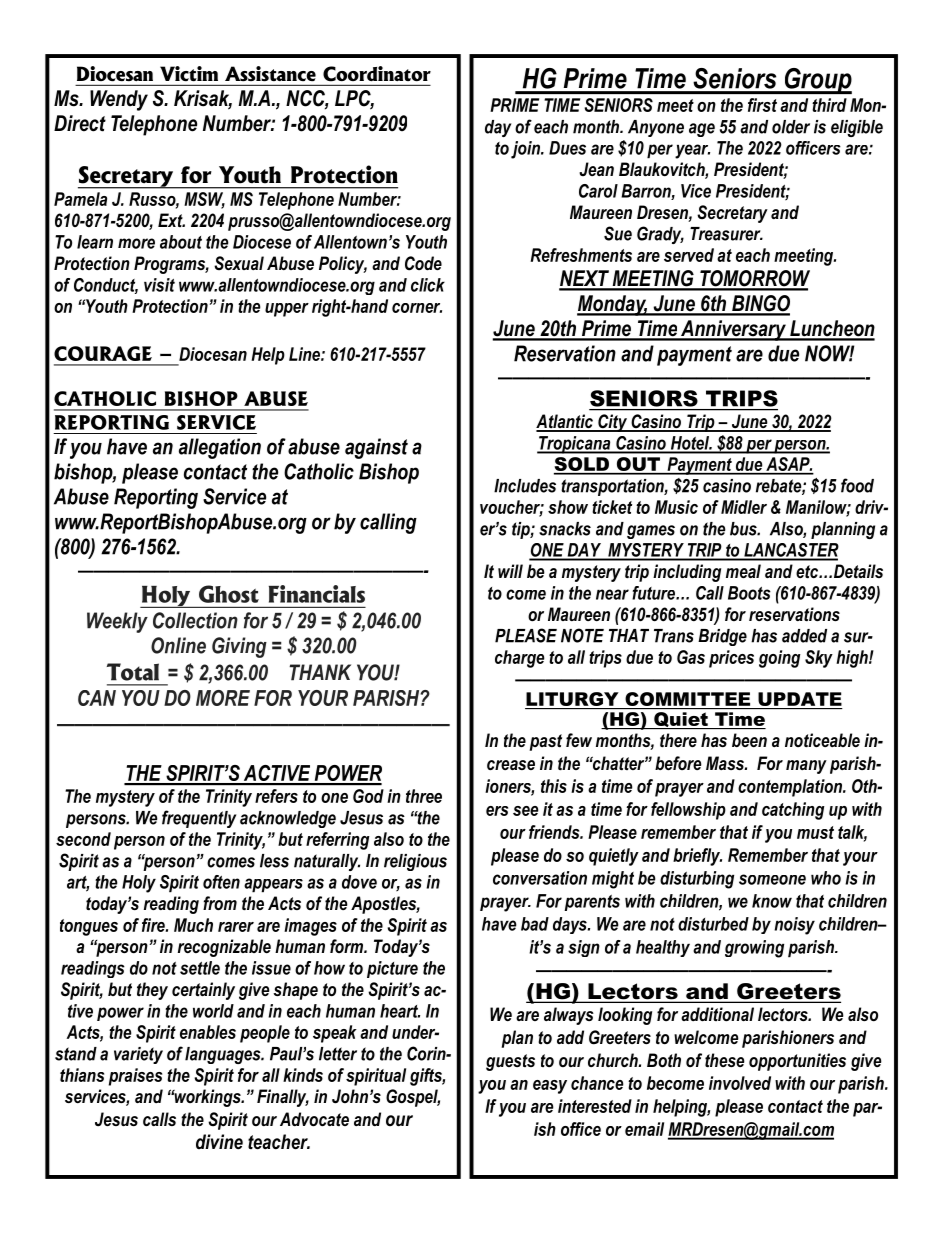 The image size is (952, 1233). What do you see at coordinates (791, 788) in the page?
I see `contemplation` at bounding box center [791, 788].
